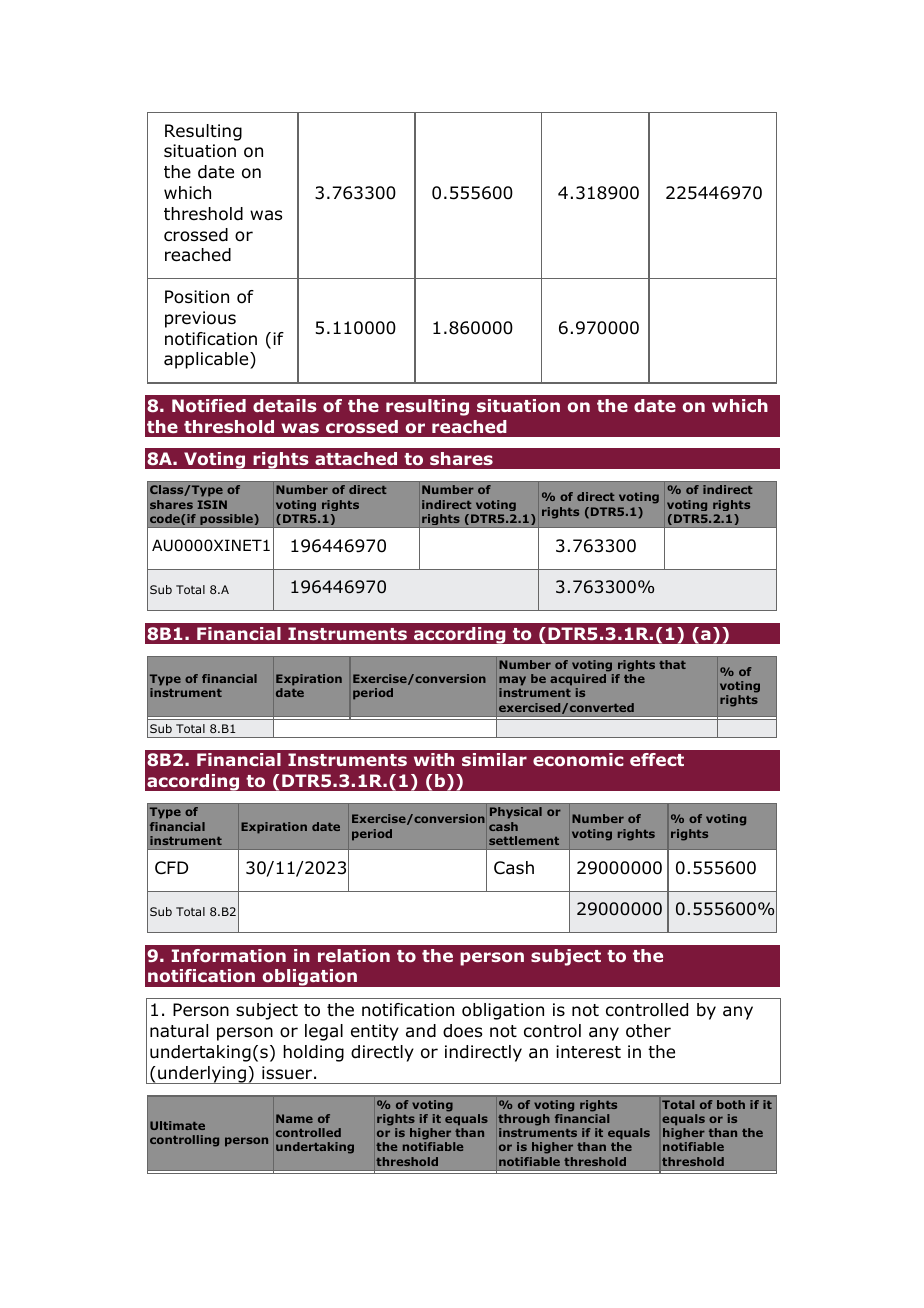  Describe the element at coordinates (512, 682) in the page. I see `may` at that location.
